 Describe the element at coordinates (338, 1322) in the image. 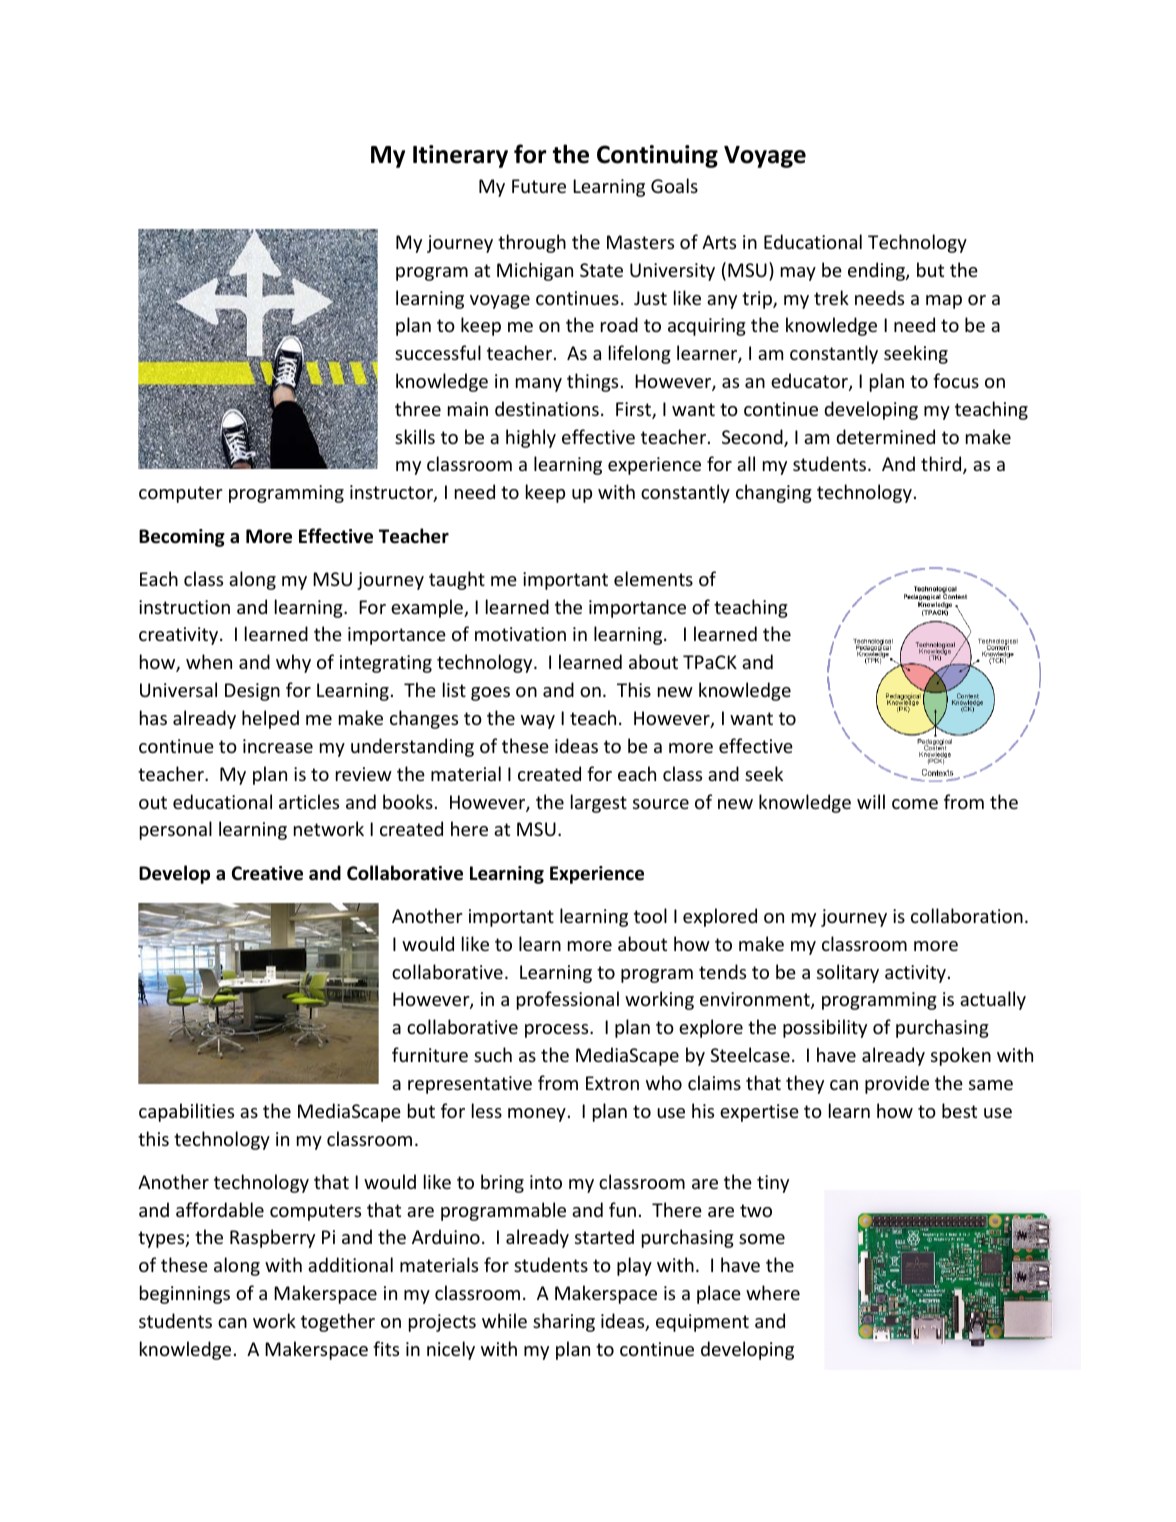

I see `together` at that location.
